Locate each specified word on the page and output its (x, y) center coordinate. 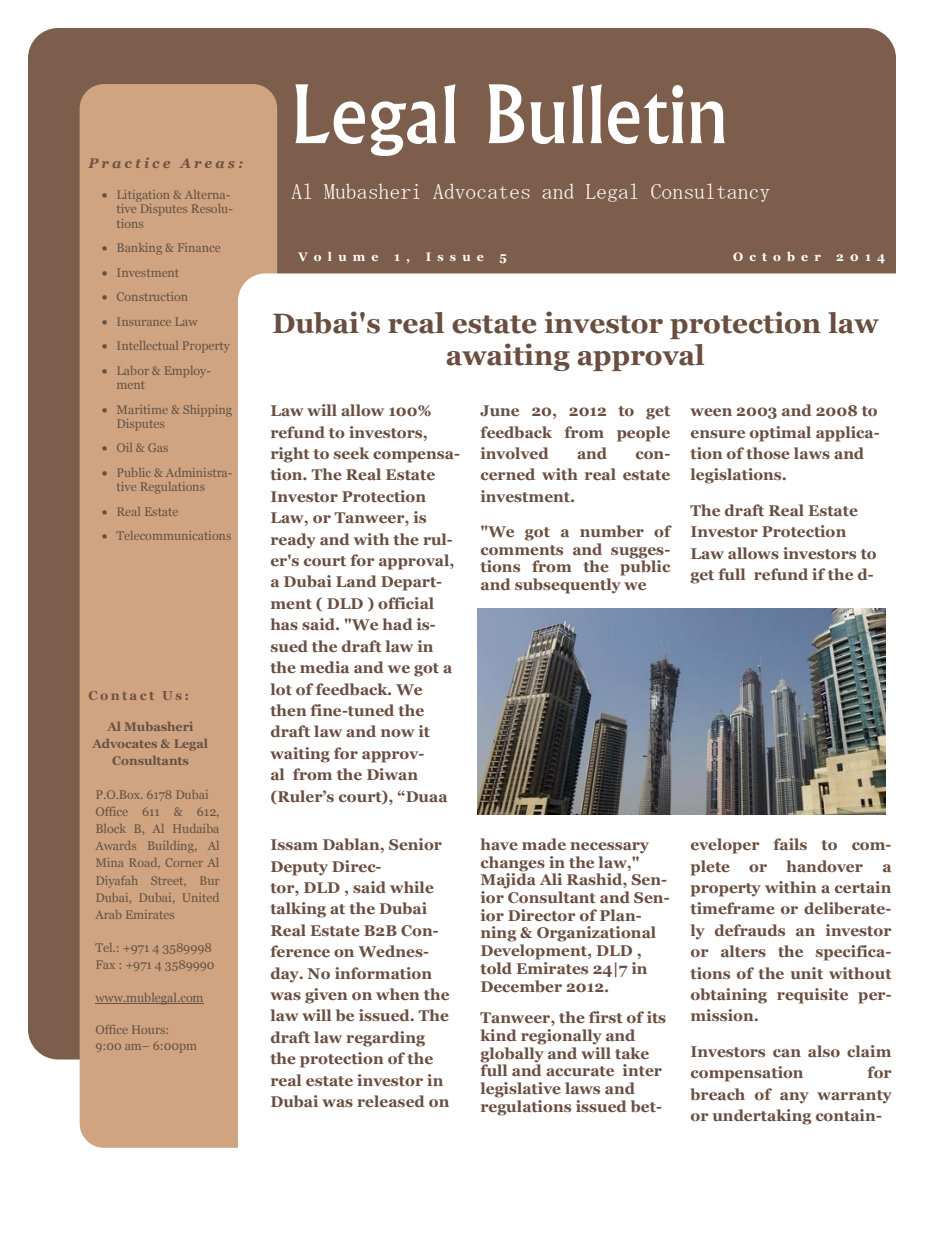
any (794, 1098)
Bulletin (607, 114)
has (284, 624)
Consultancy (710, 192)
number (612, 531)
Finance (199, 247)
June (499, 410)
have (499, 844)
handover (824, 866)
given (326, 996)
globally (512, 1053)
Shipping (207, 411)
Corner (184, 862)
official (406, 603)
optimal (780, 434)
